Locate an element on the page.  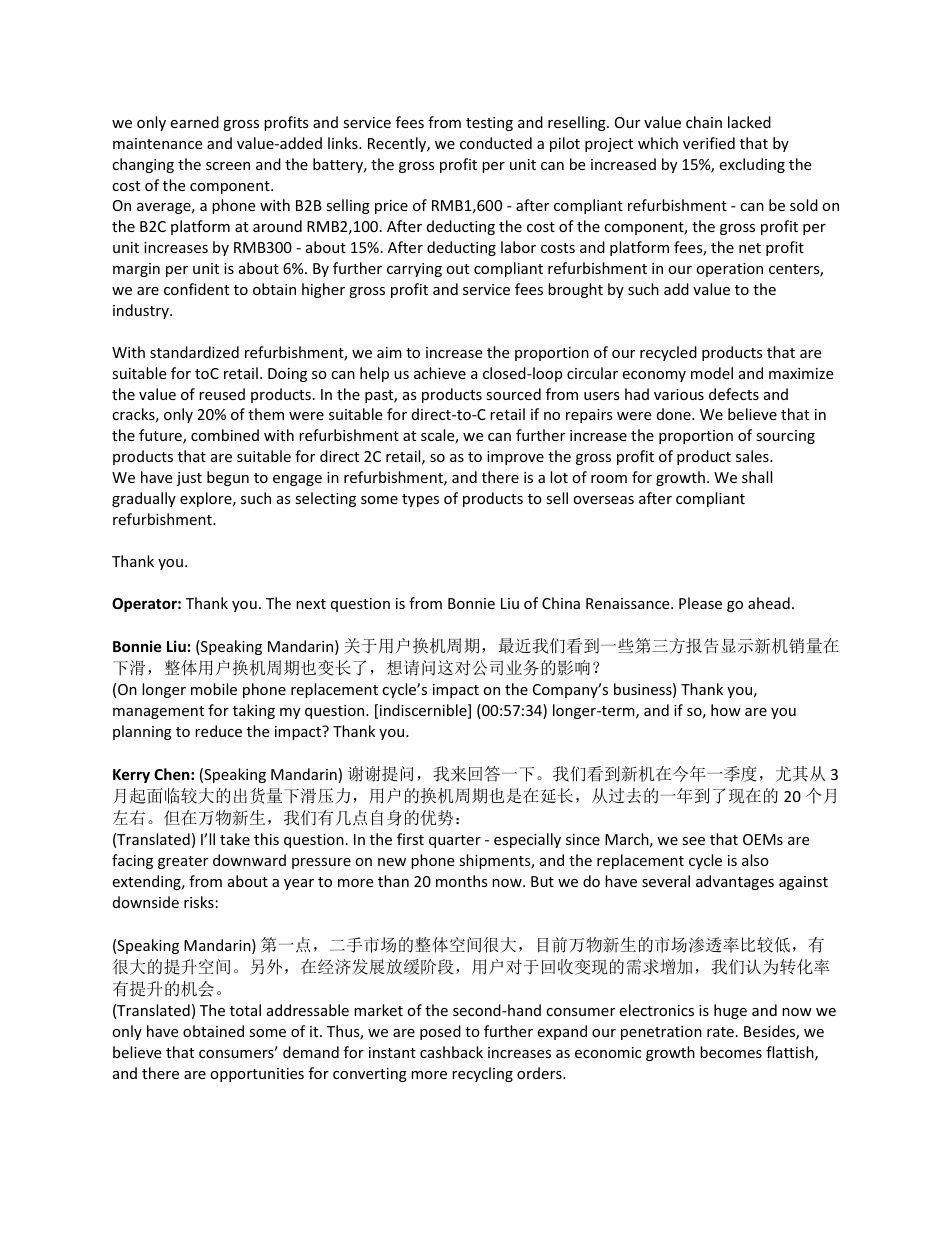
screen is located at coordinates (228, 166).
